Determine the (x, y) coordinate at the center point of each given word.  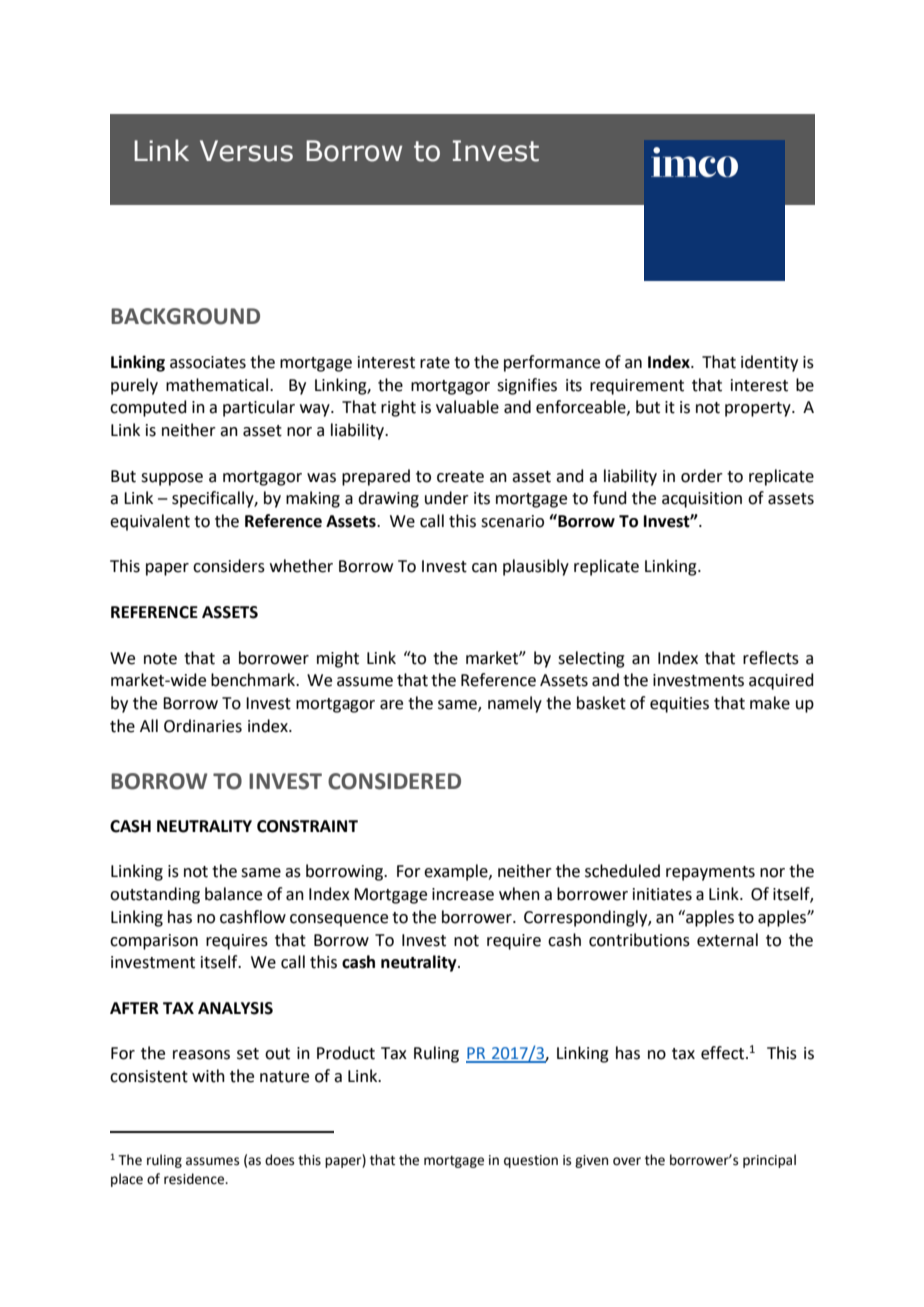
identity (769, 363)
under (447, 498)
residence (195, 1179)
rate (435, 363)
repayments (710, 873)
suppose (172, 479)
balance (233, 894)
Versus (246, 151)
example (457, 872)
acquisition (702, 500)
